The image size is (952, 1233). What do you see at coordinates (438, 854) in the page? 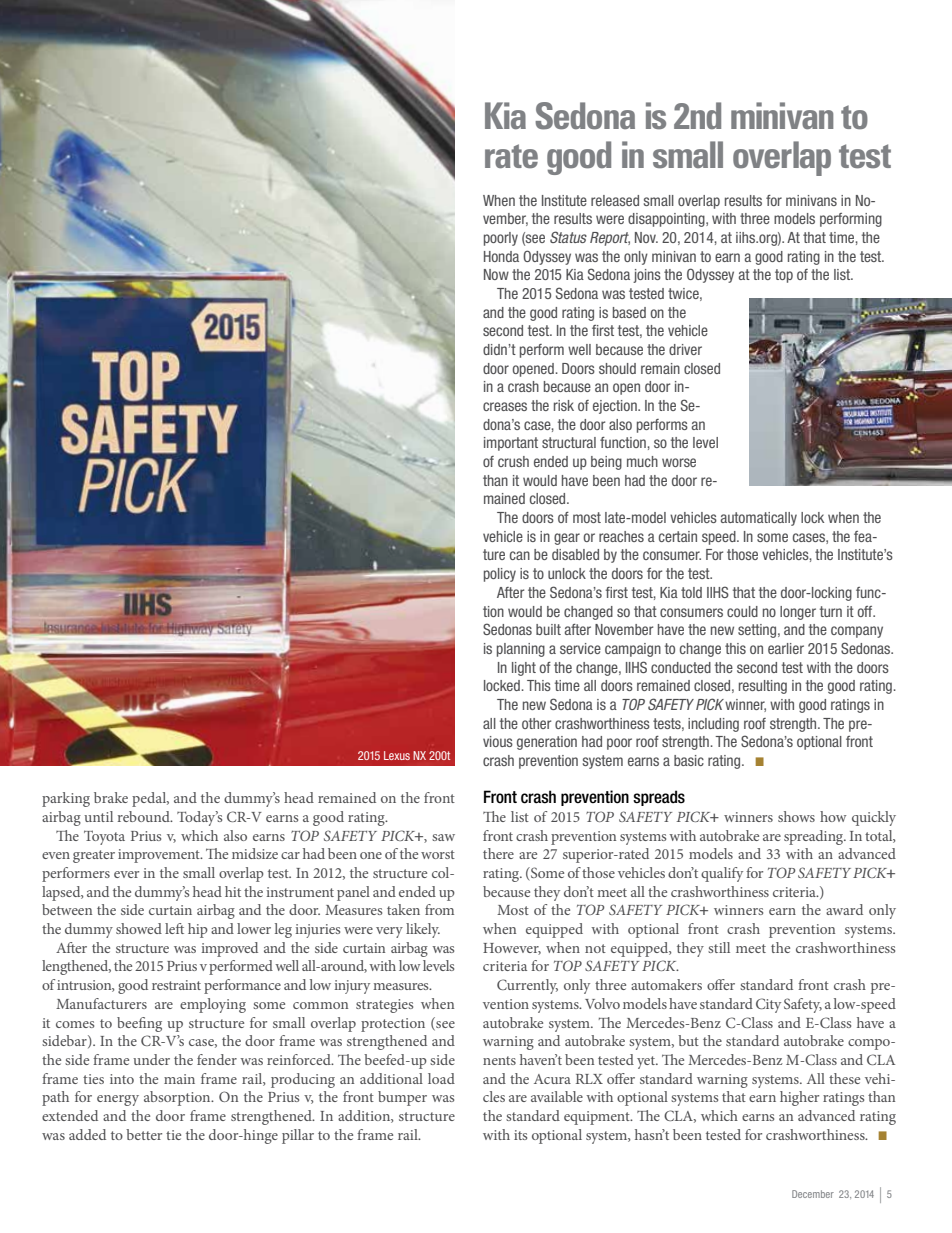
I see `worst` at bounding box center [438, 854].
